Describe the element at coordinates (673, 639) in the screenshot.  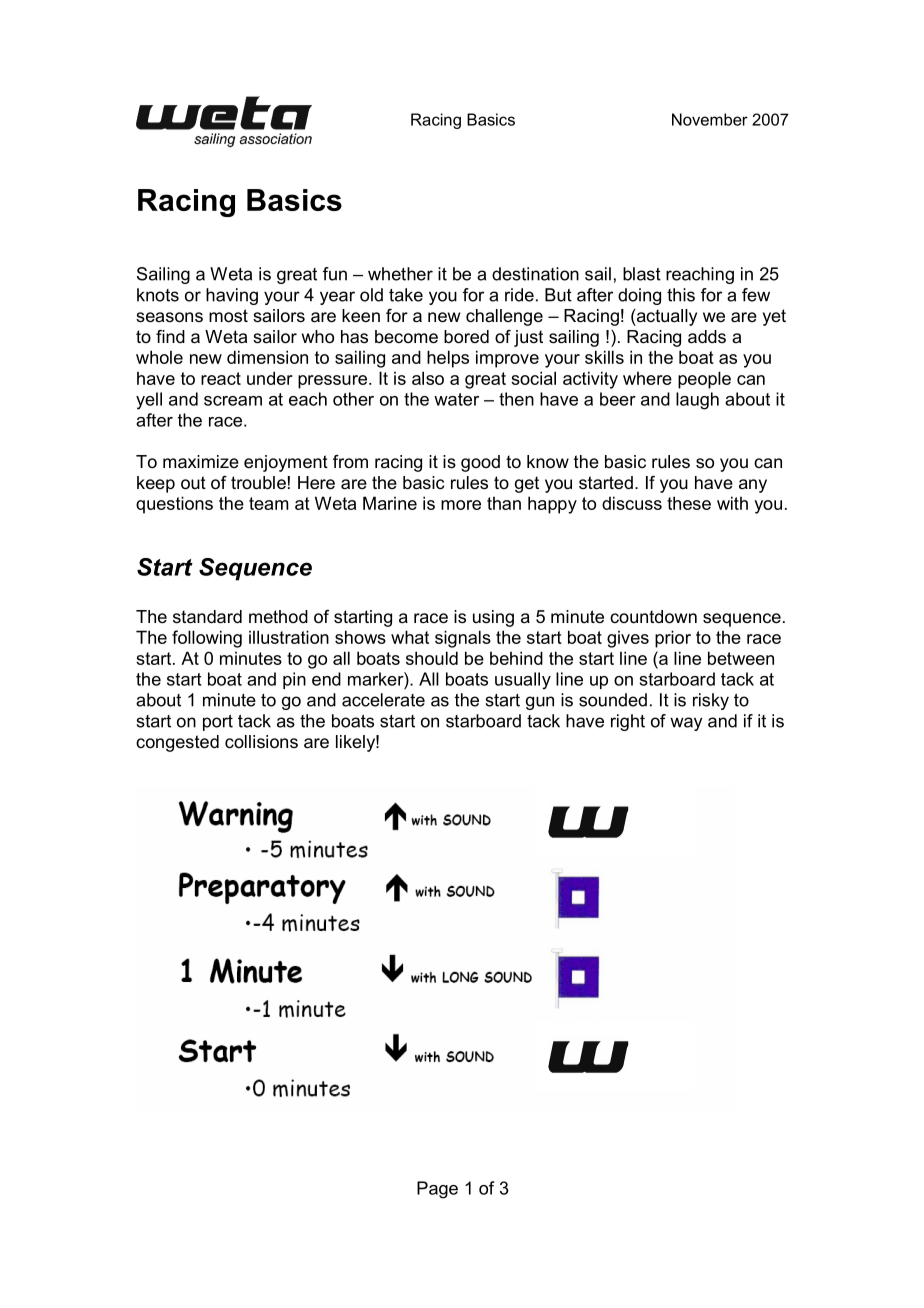
I see `prior` at that location.
